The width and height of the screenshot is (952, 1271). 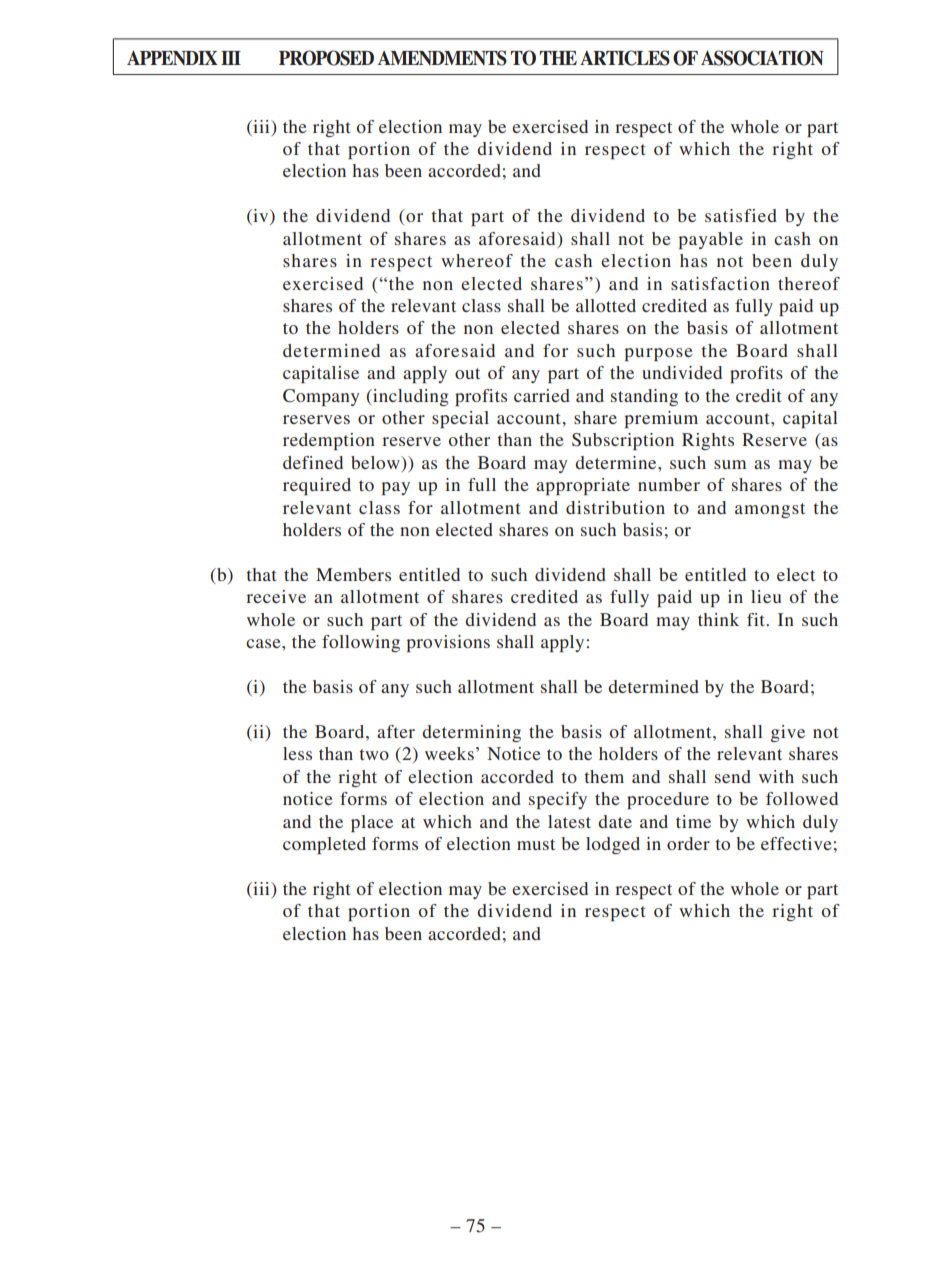 I want to click on time, so click(x=693, y=821).
